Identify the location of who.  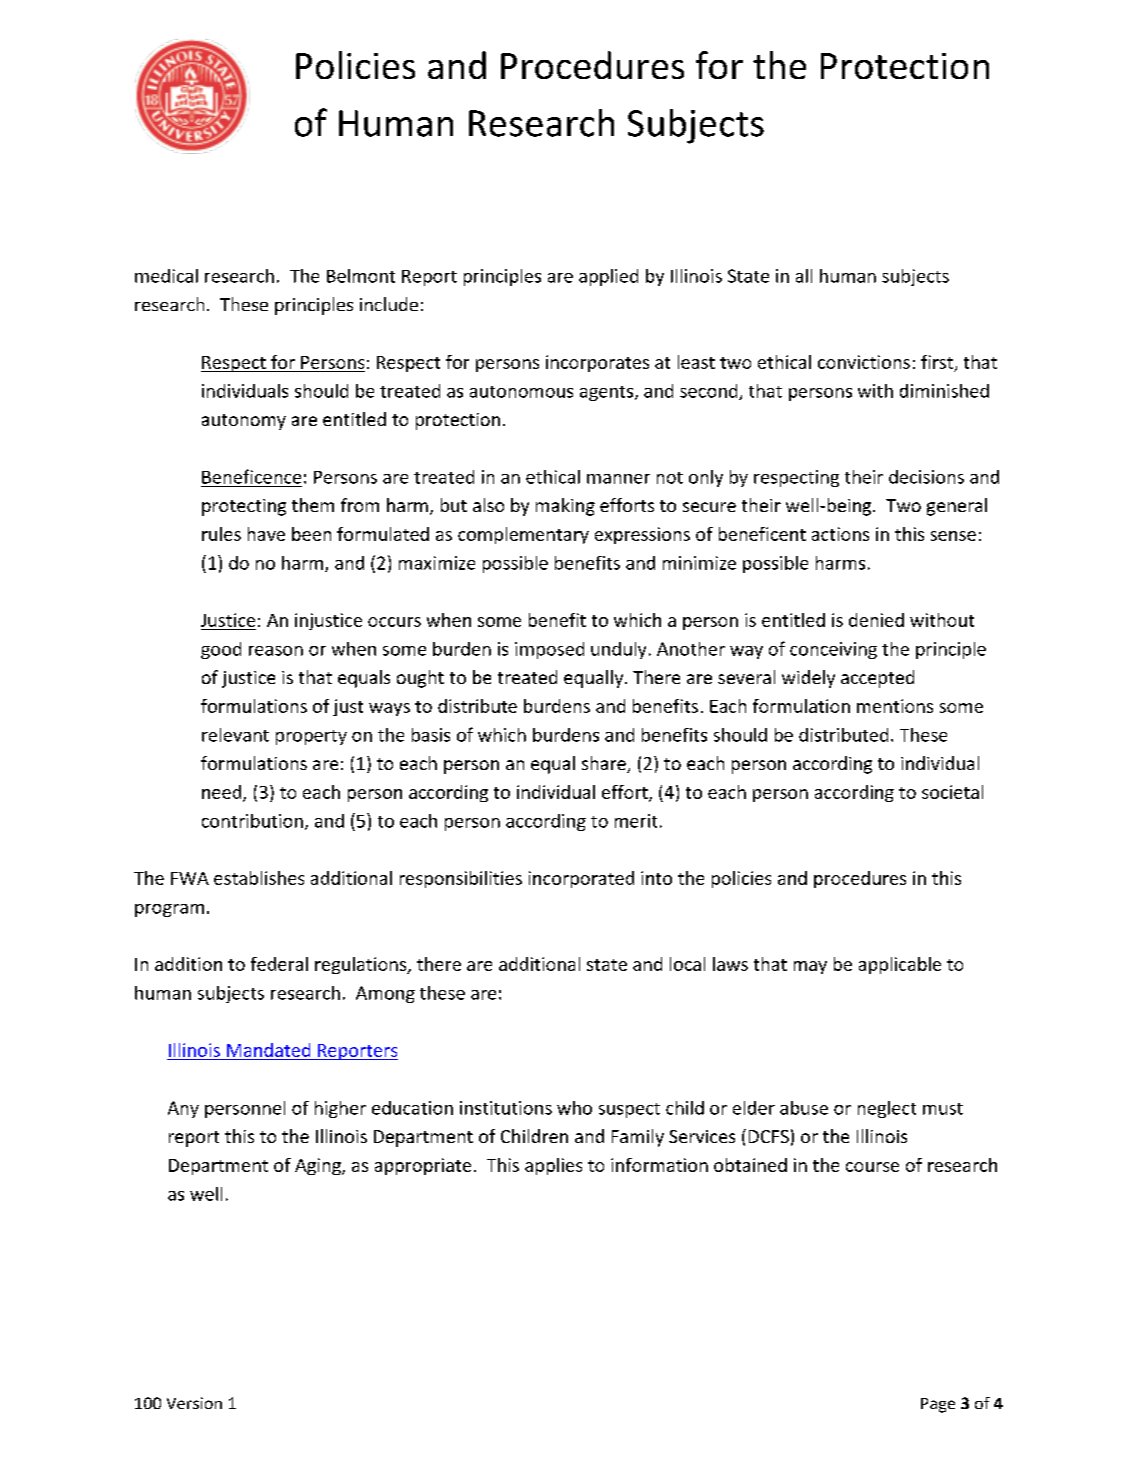
(574, 1108).
